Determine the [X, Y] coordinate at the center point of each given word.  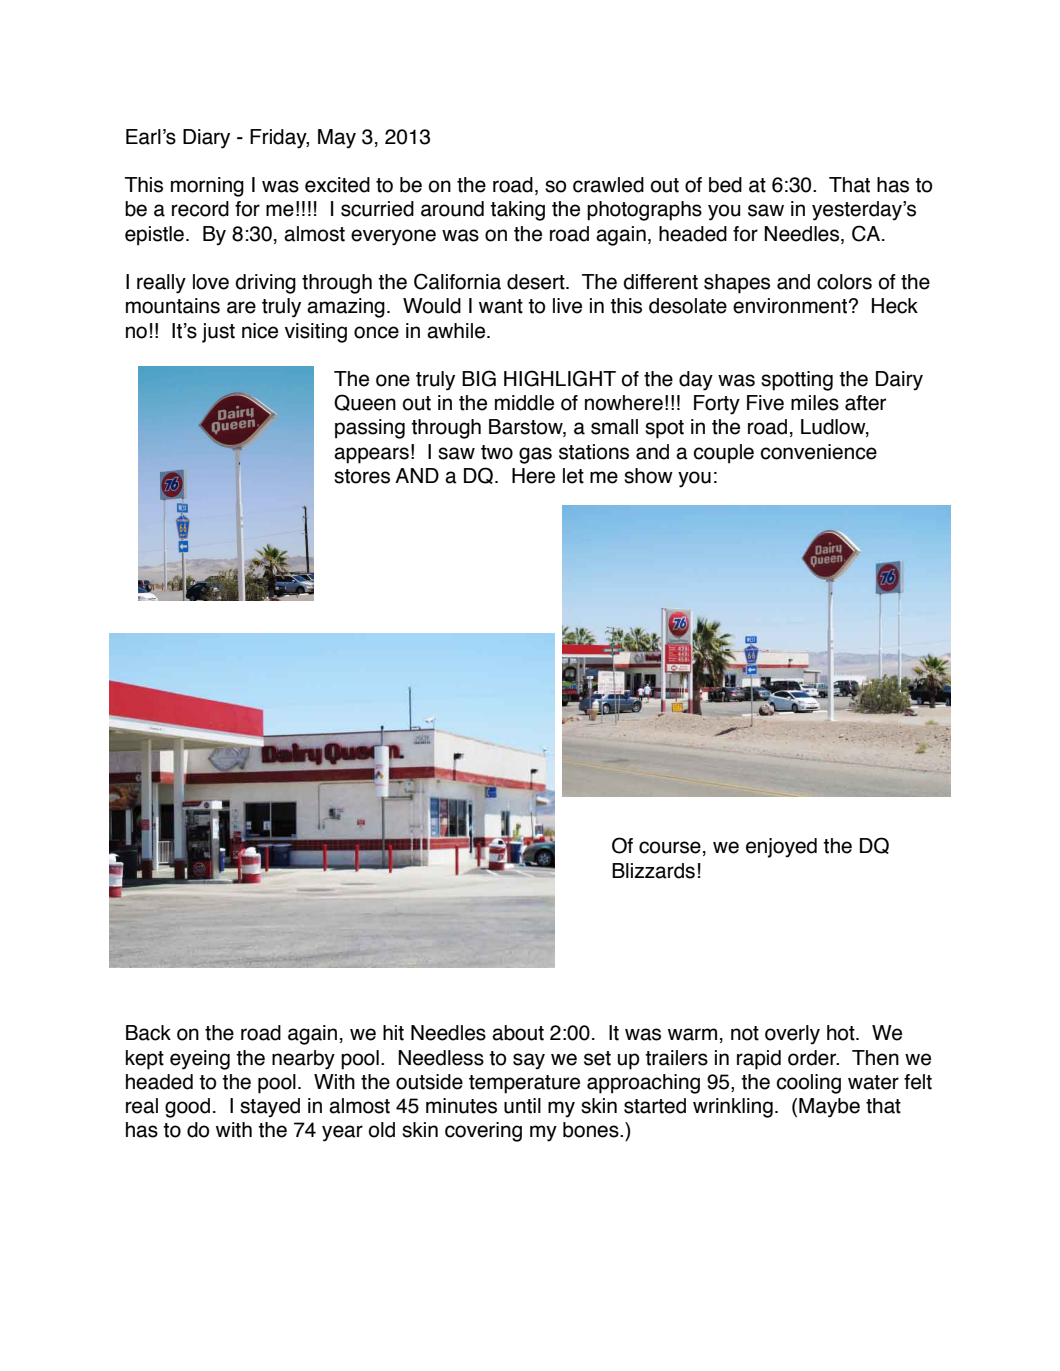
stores [362, 476]
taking [517, 211]
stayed [270, 1108]
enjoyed [781, 848]
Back [148, 1033]
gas [535, 455]
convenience [819, 452]
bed [725, 185]
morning [207, 187]
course [670, 847]
